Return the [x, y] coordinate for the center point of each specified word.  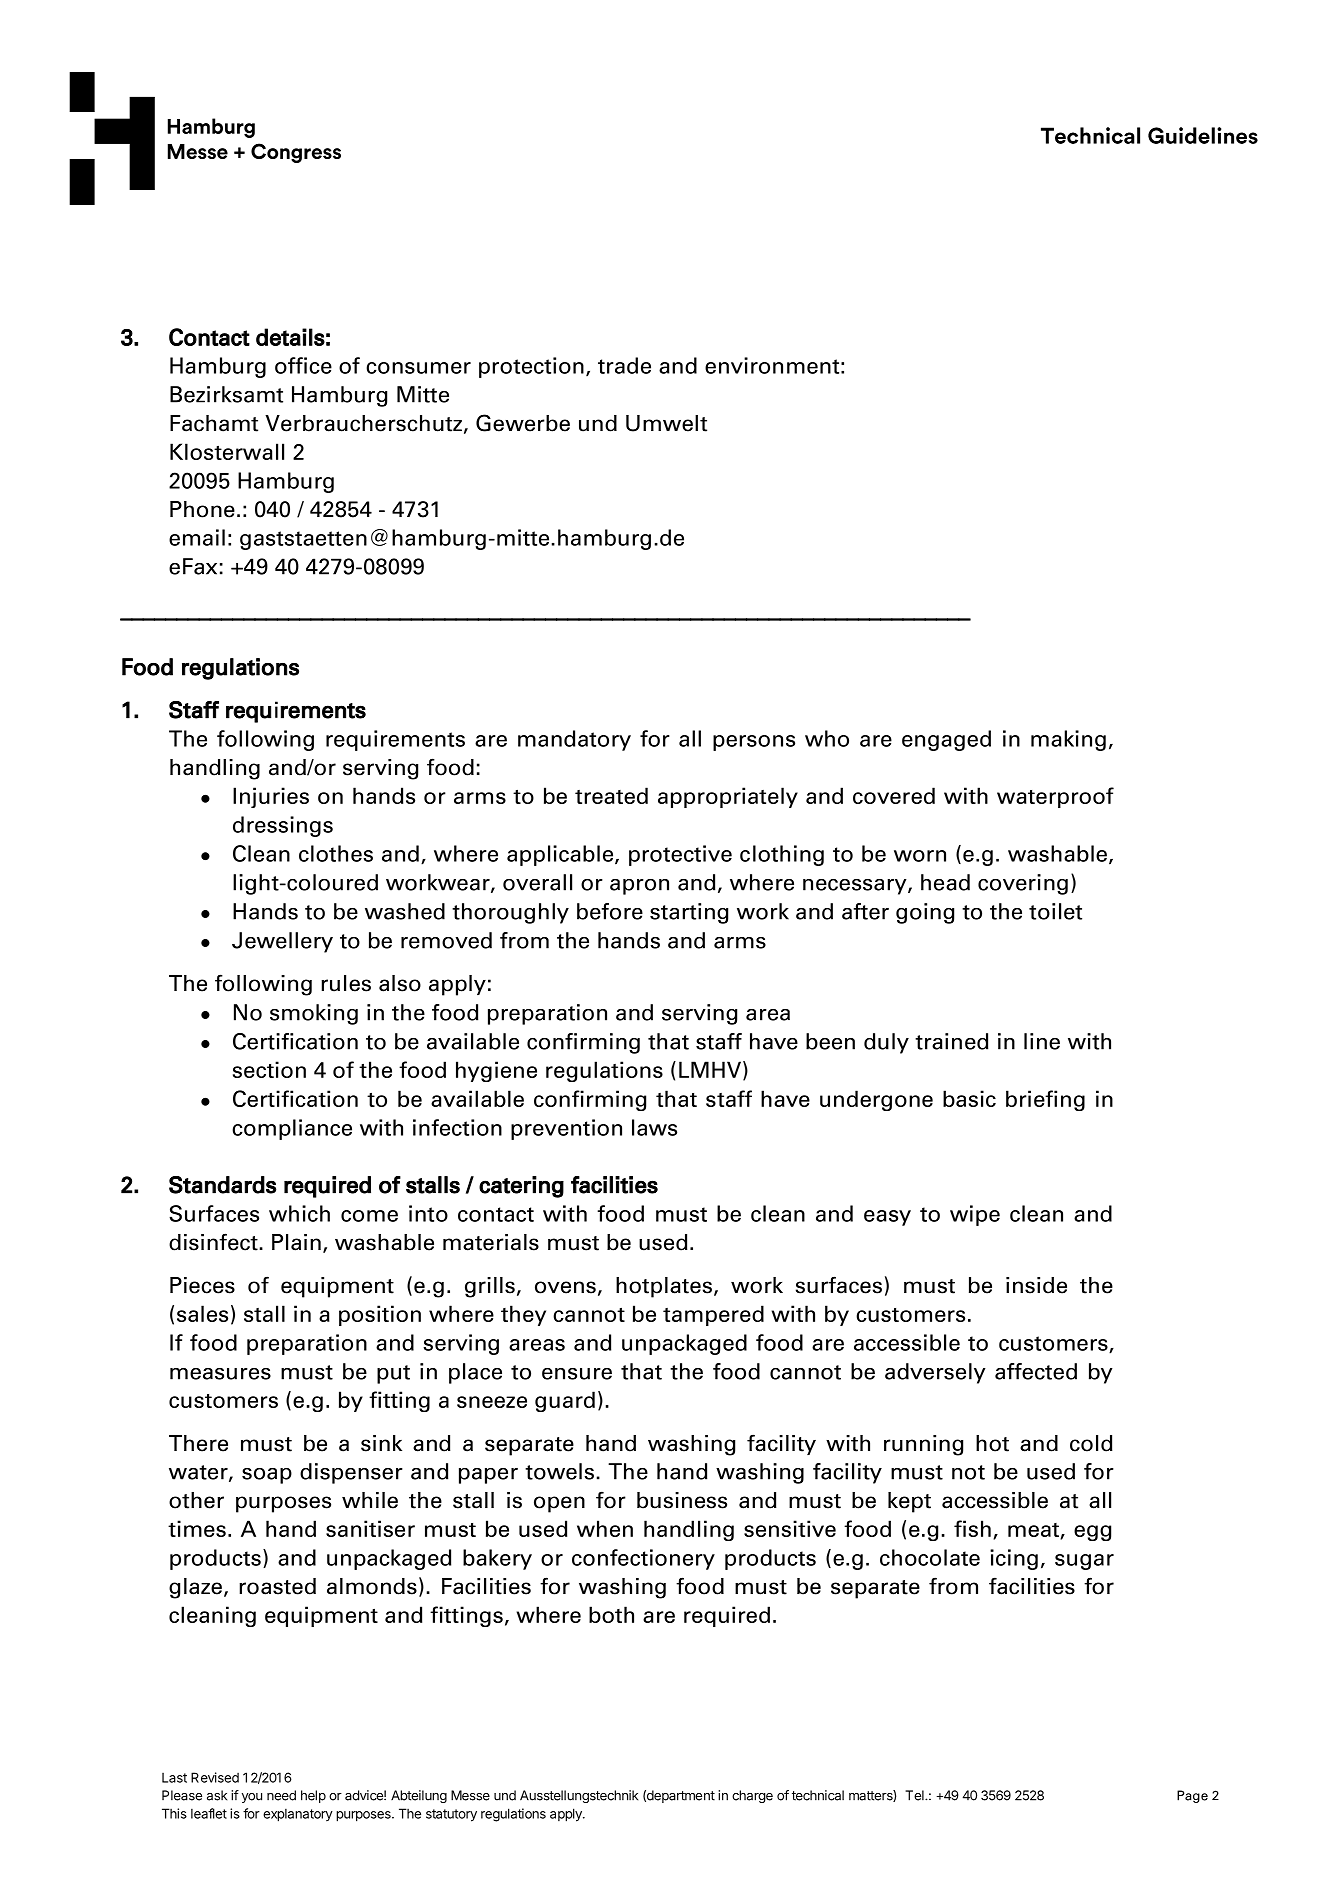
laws [654, 1127]
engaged [946, 740]
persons [754, 743]
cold [1091, 1443]
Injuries [271, 797]
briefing [1045, 1100]
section [269, 1069]
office [303, 365]
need [281, 1795]
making [1068, 740]
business [682, 1500]
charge [752, 1796]
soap [267, 1476]
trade [624, 365]
